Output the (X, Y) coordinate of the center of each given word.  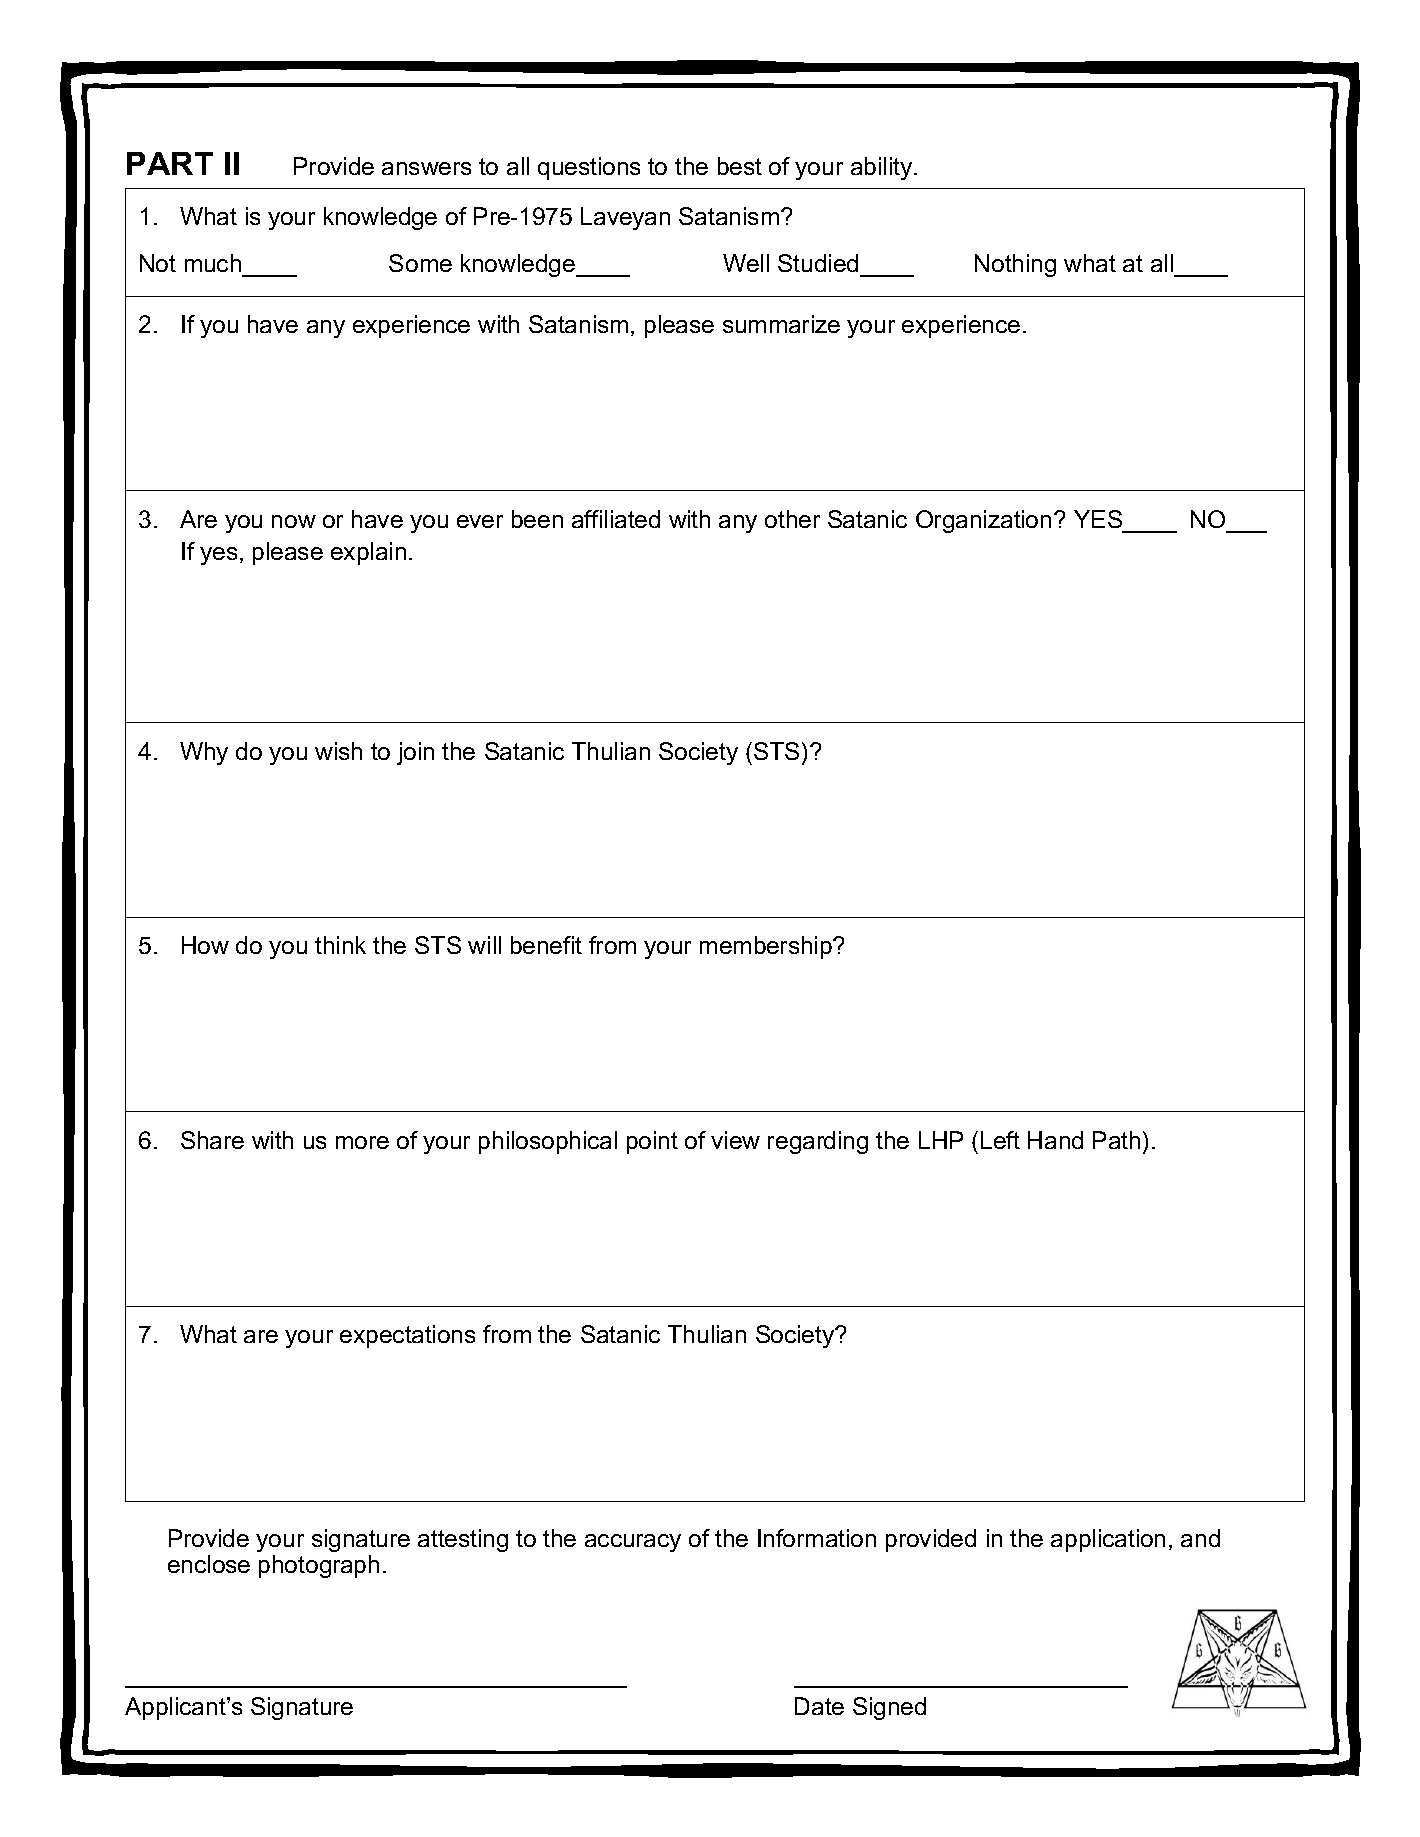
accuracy (633, 1543)
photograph (319, 1566)
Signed (889, 1708)
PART (170, 163)
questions (589, 168)
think (340, 945)
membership (767, 947)
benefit (546, 945)
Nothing (1015, 265)
